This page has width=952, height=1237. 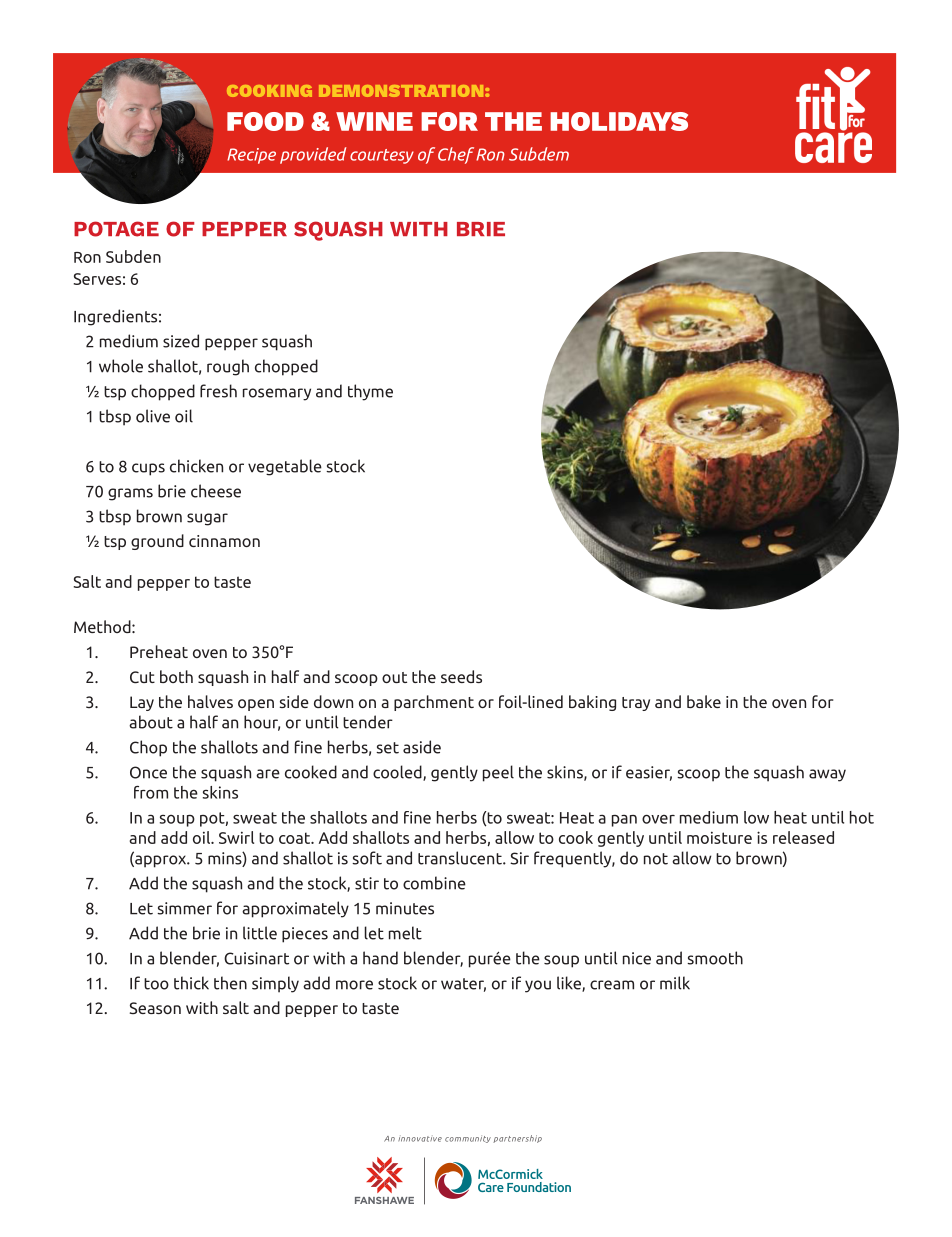 I want to click on peel, so click(x=498, y=773).
